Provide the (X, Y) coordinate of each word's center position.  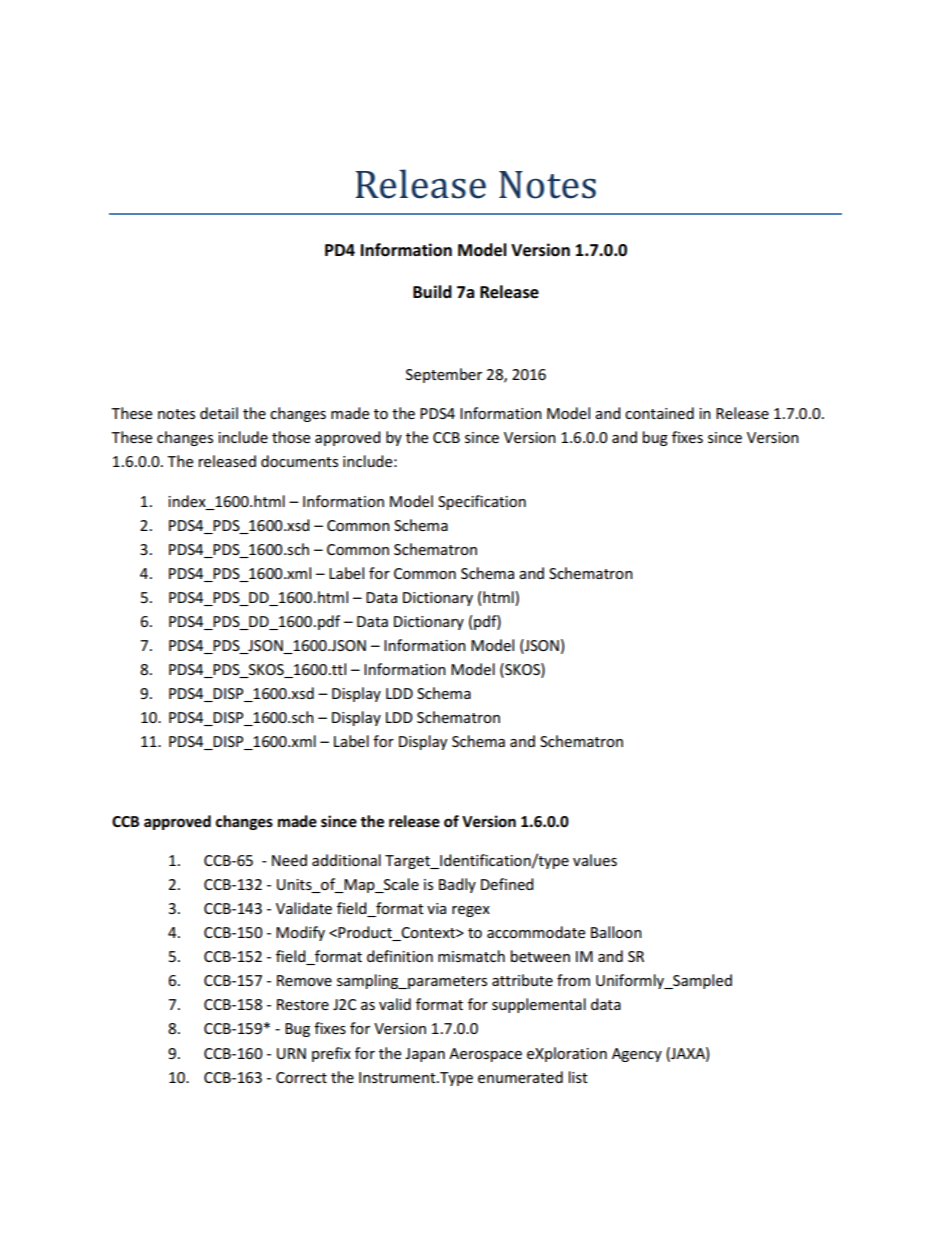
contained (659, 413)
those (291, 437)
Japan (425, 1055)
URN (291, 1053)
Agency (637, 1055)
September (444, 375)
